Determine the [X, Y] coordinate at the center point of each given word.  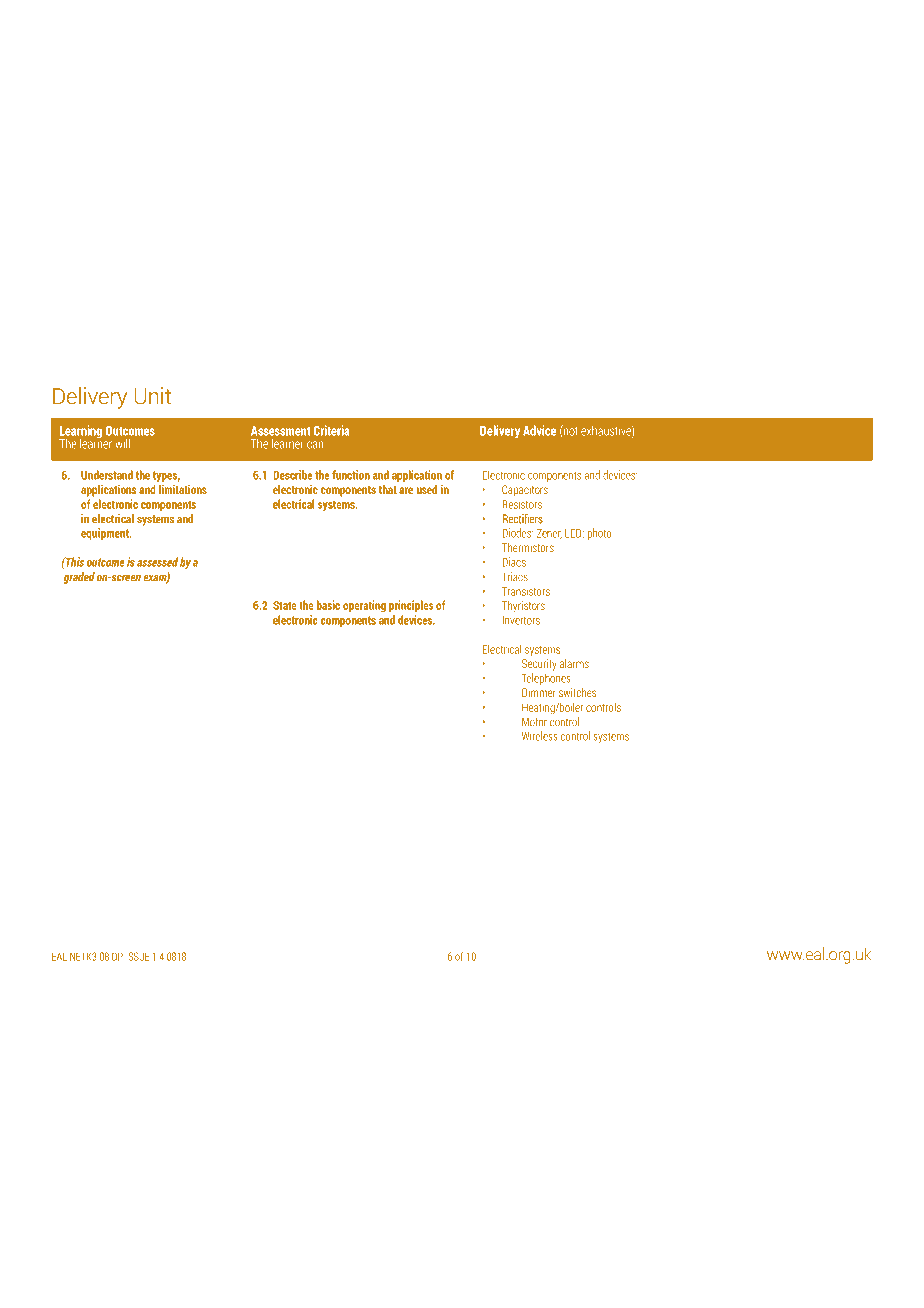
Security [539, 663]
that [388, 489]
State [285, 605]
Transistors [526, 591]
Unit [152, 396]
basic [328, 605]
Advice [539, 430]
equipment [106, 534]
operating [364, 606]
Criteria [331, 430]
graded [79, 578]
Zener [549, 534]
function [351, 475]
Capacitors [525, 491]
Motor [534, 722]
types [166, 478]
